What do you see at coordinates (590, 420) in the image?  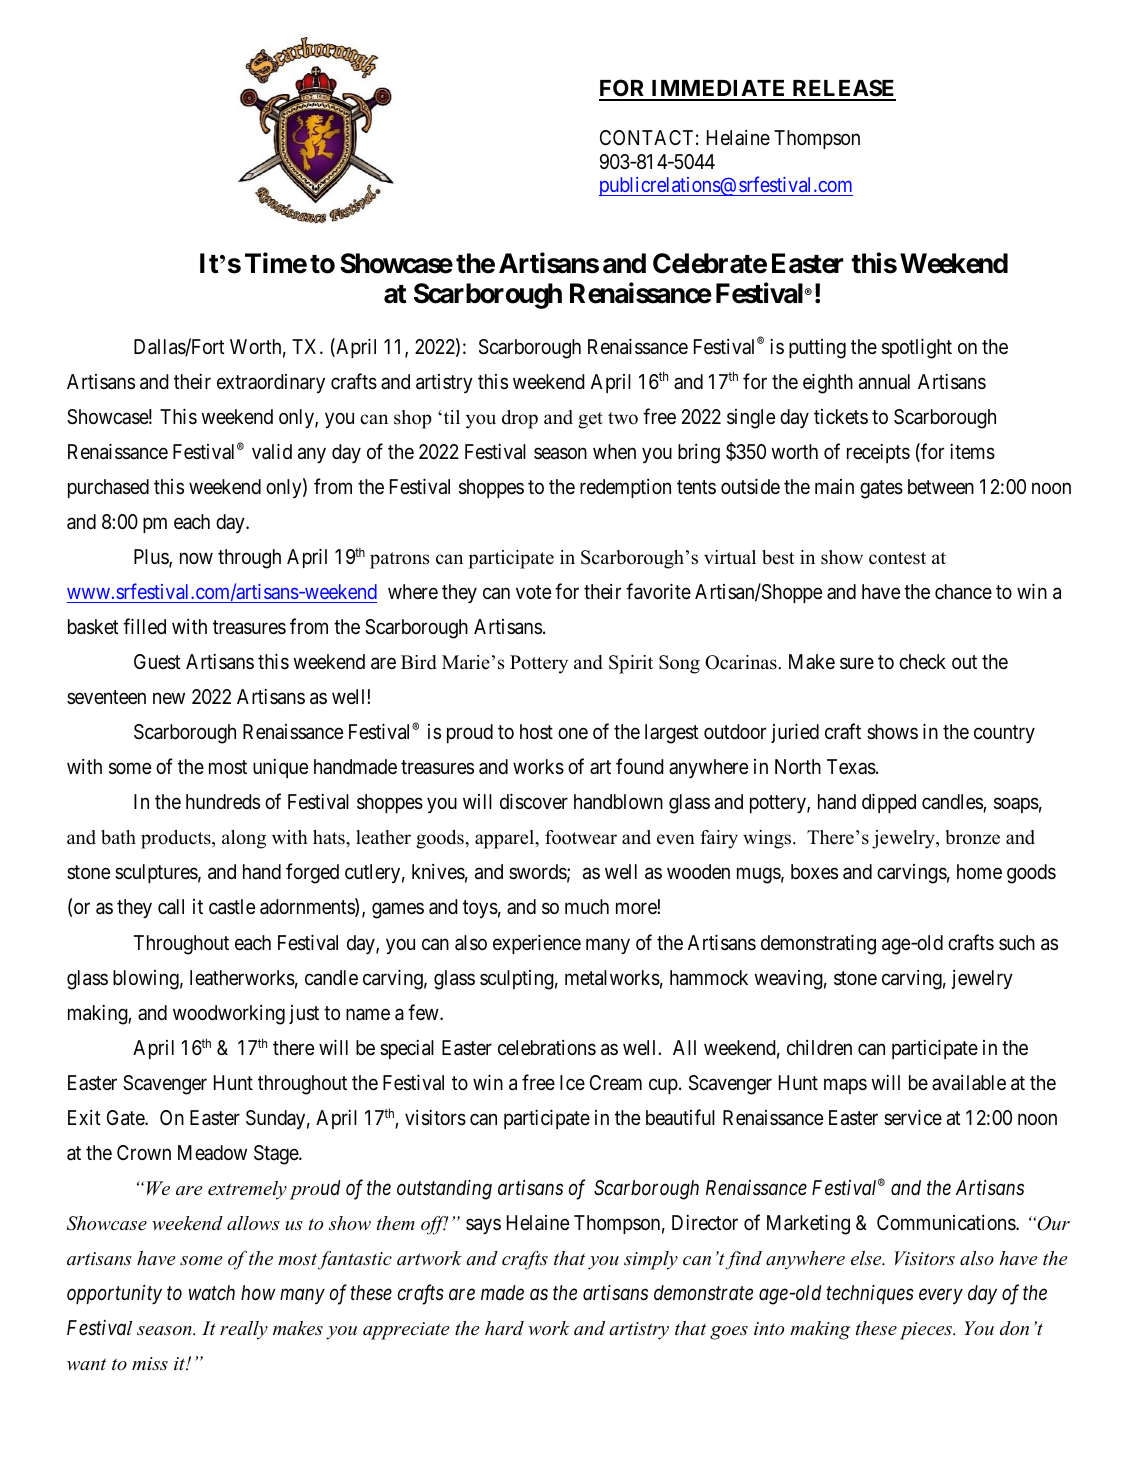 I see `get` at bounding box center [590, 420].
